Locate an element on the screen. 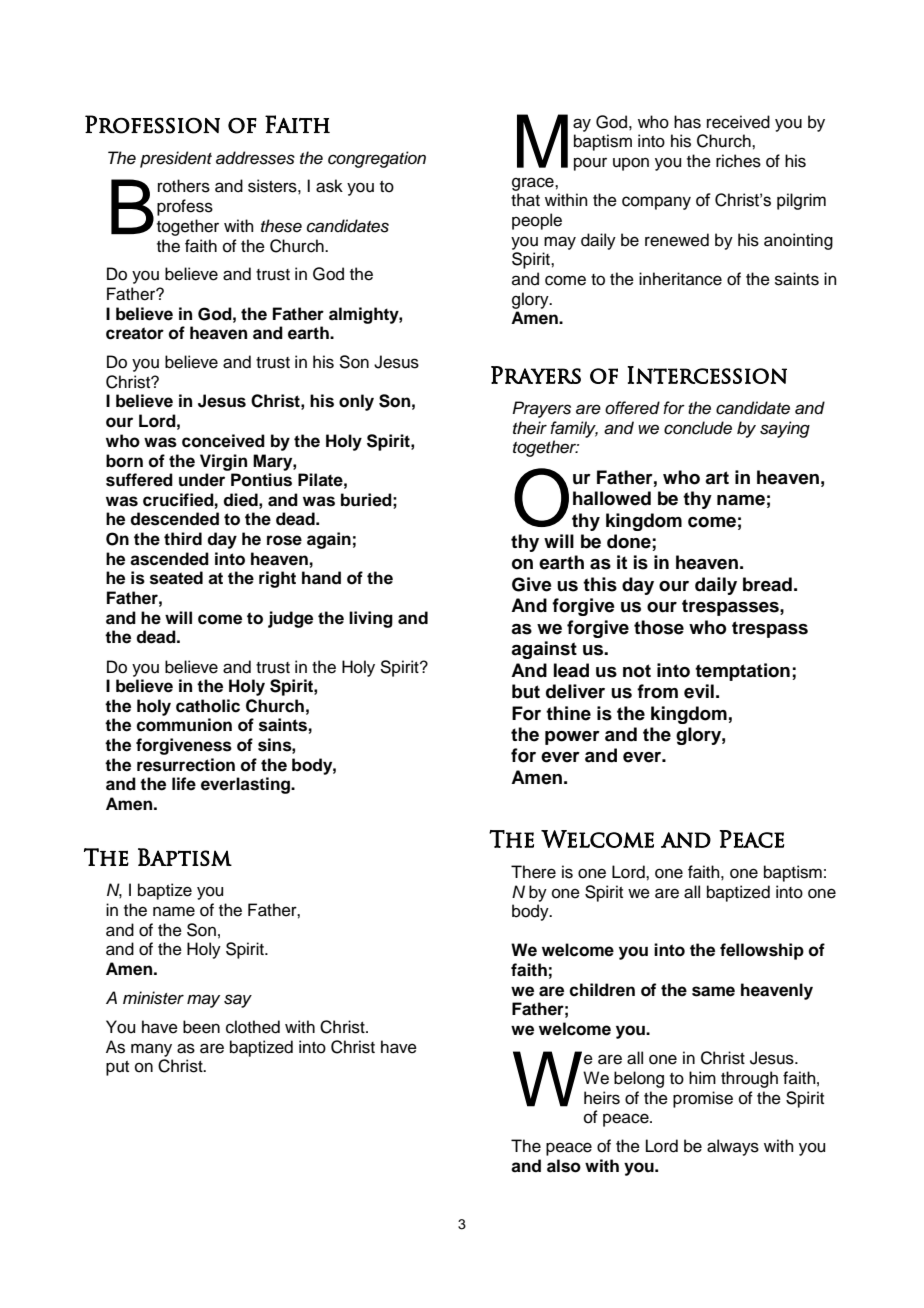 The height and width of the screenshot is (1308, 924). president is located at coordinates (176, 159).
